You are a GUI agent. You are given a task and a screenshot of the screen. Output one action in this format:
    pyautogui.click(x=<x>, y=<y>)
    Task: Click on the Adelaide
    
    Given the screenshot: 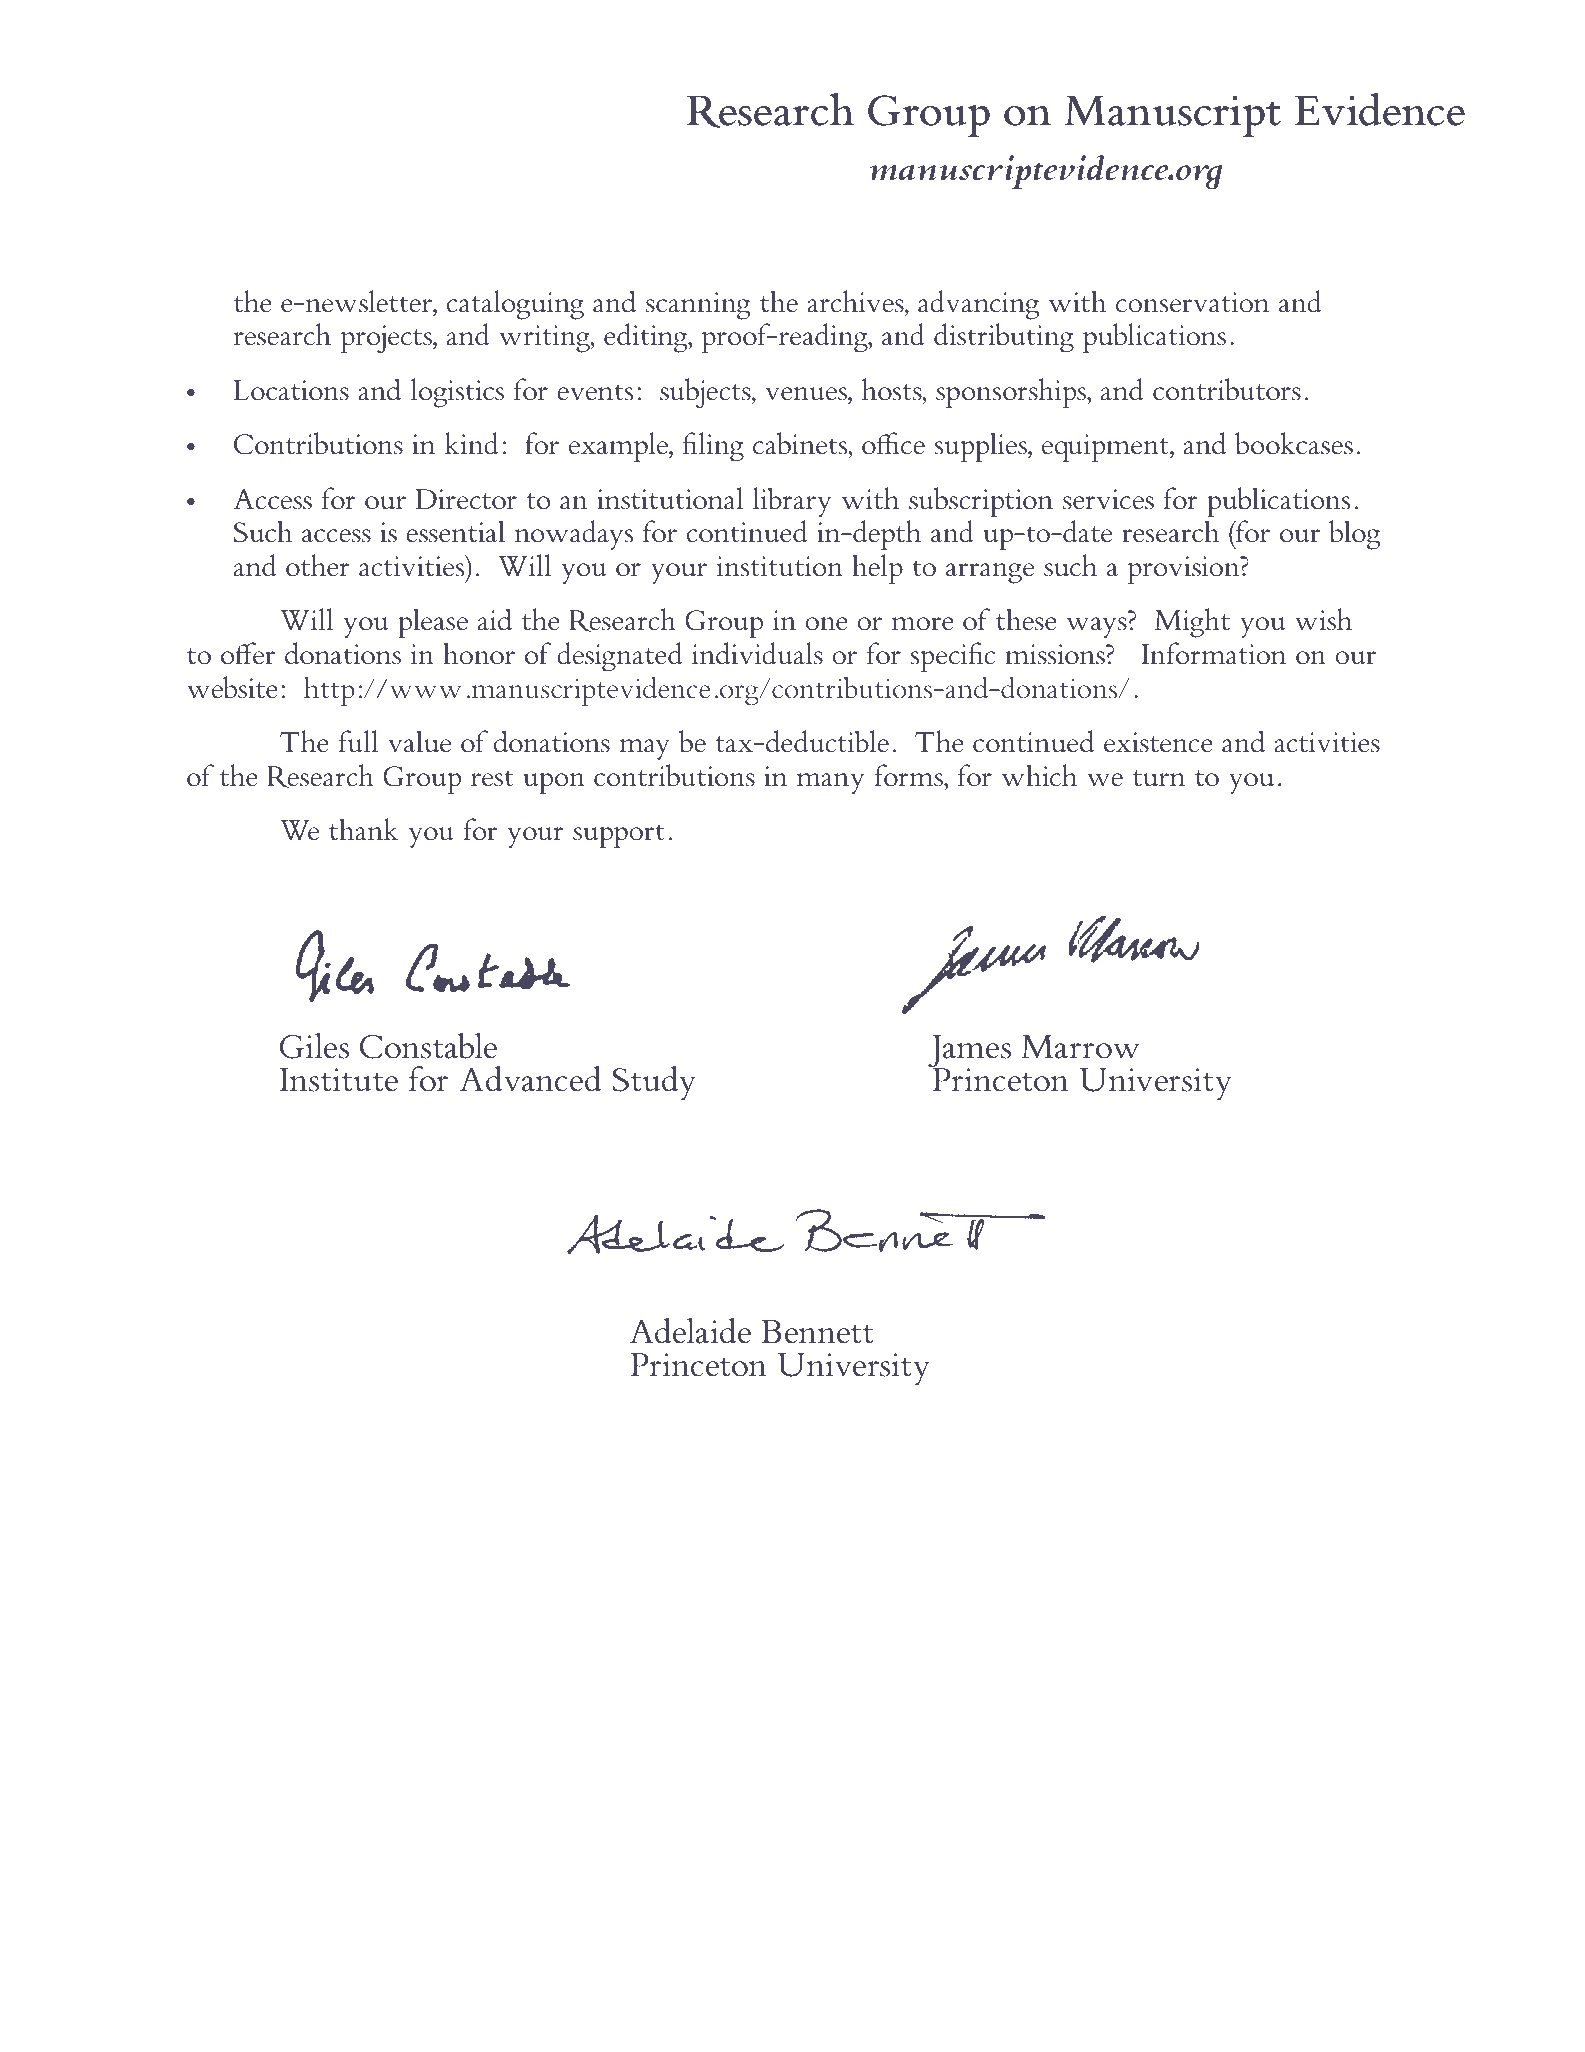 What is the action you would take?
    pyautogui.click(x=690, y=1331)
